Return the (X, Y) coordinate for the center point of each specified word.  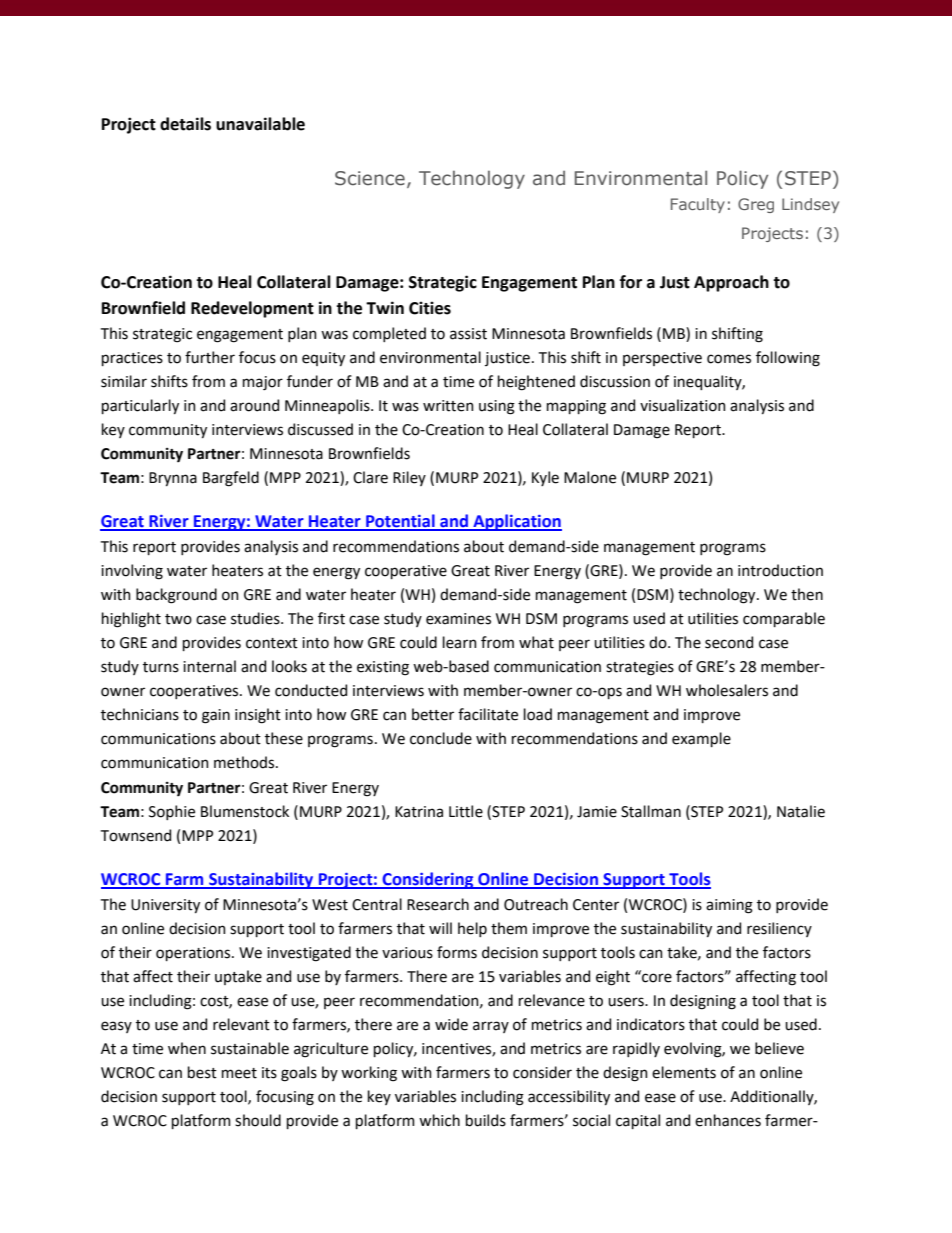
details (185, 124)
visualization (683, 405)
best (202, 1072)
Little (466, 811)
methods (245, 762)
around (254, 405)
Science (370, 178)
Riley (409, 478)
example (701, 739)
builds (486, 1120)
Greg (756, 205)
